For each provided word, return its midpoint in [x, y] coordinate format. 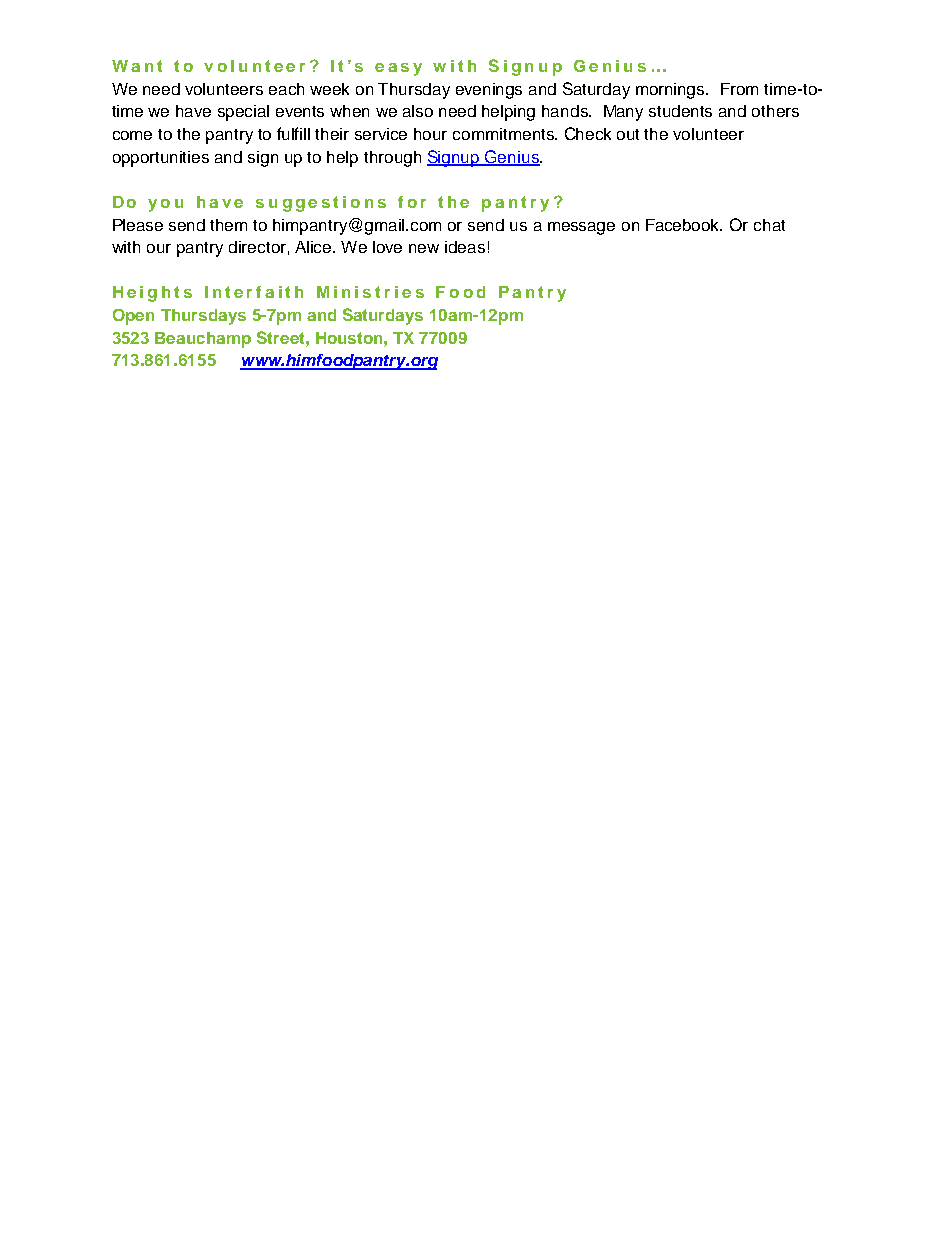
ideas [465, 247]
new [424, 248]
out [628, 134]
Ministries [370, 292]
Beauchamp [203, 340]
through [392, 159]
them [228, 225]
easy [398, 69]
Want [137, 66]
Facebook [684, 225]
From [739, 89]
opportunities [161, 159]
